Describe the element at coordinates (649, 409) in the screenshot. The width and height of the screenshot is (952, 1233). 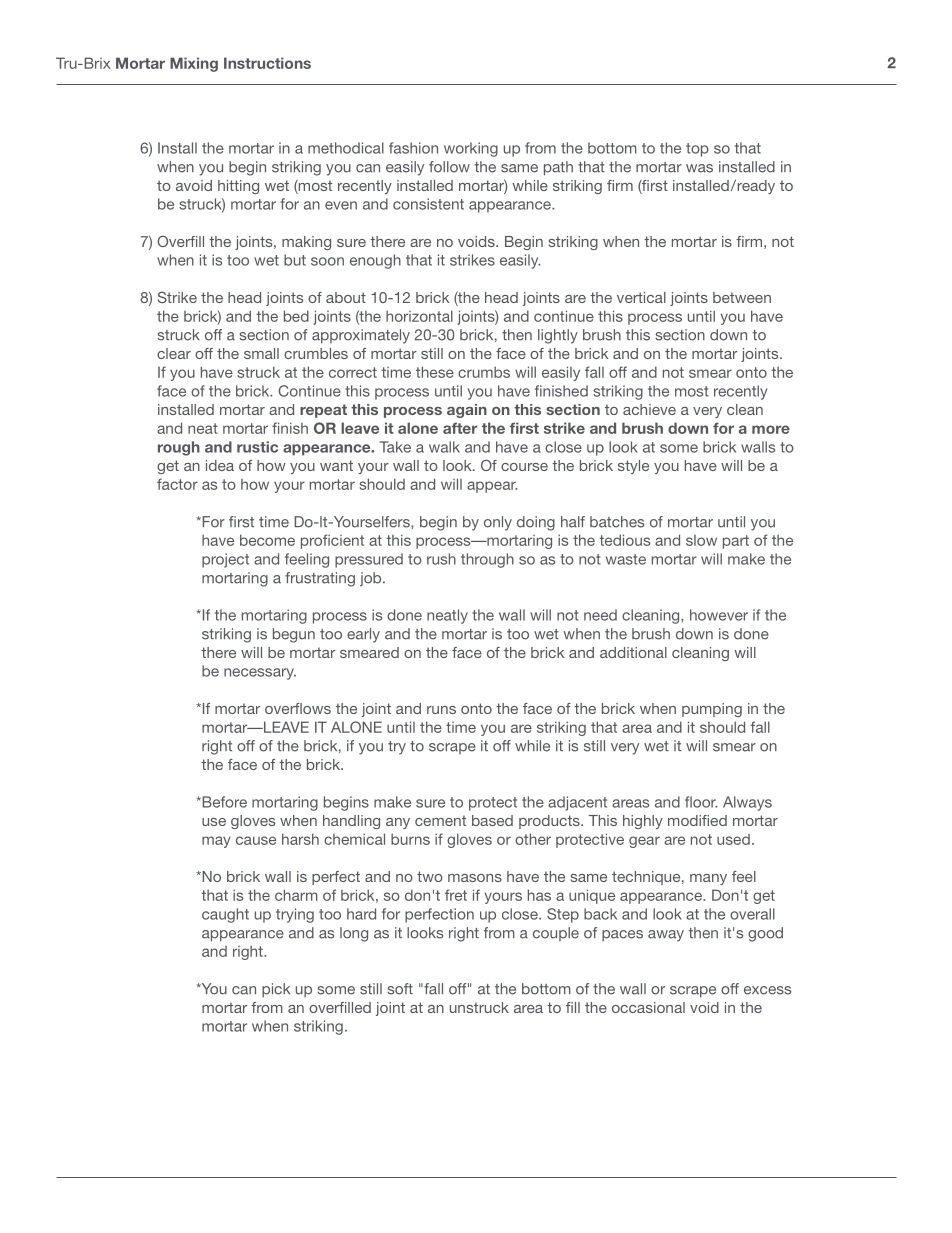
I see `achieve` at that location.
